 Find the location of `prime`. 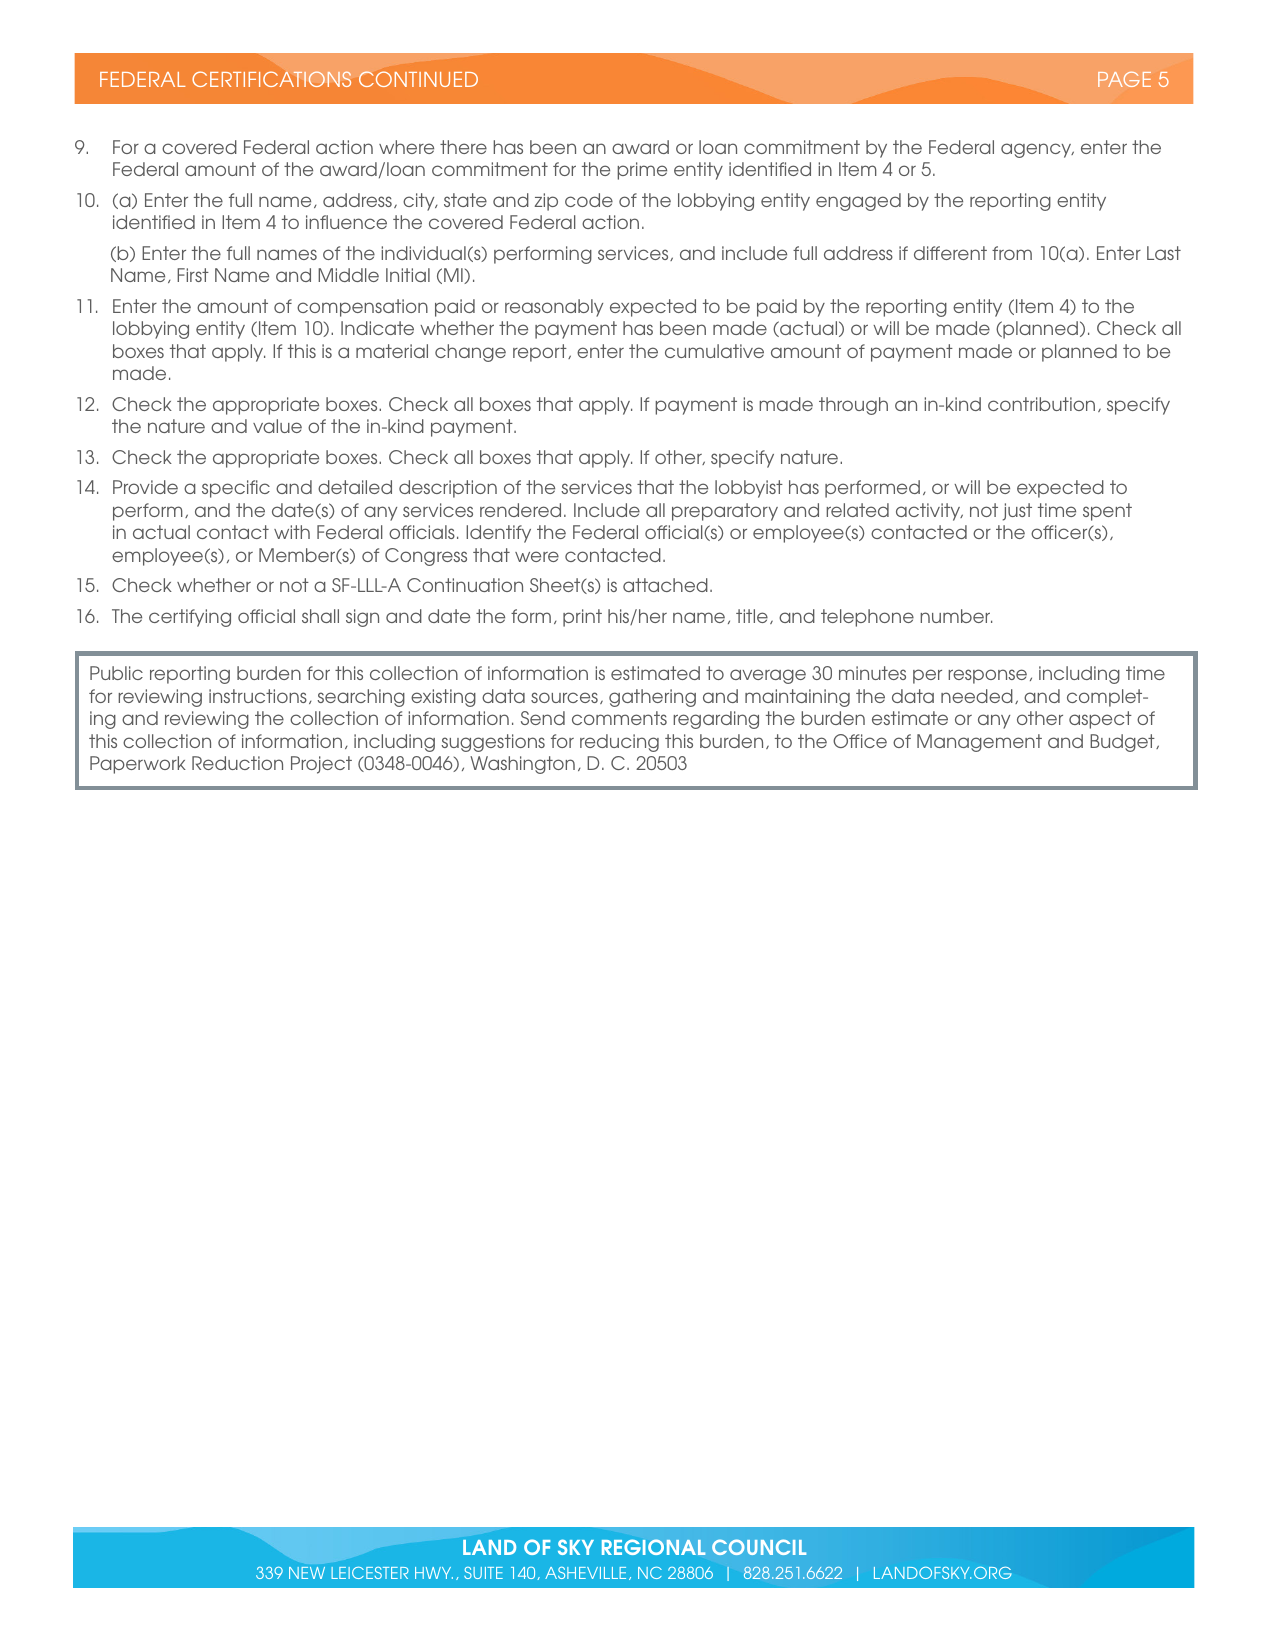

prime is located at coordinates (642, 171).
